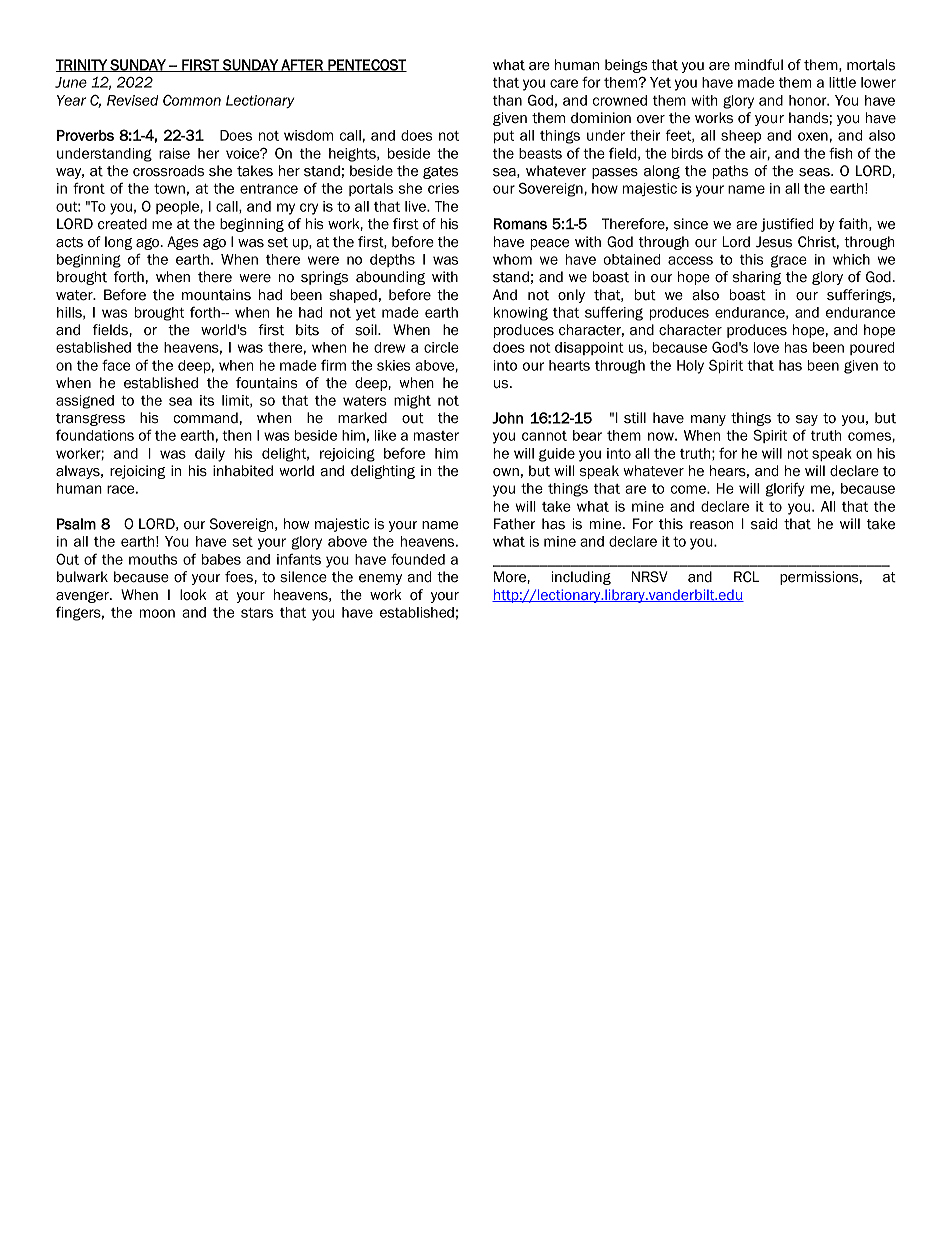  I want to click on glorify, so click(785, 489).
